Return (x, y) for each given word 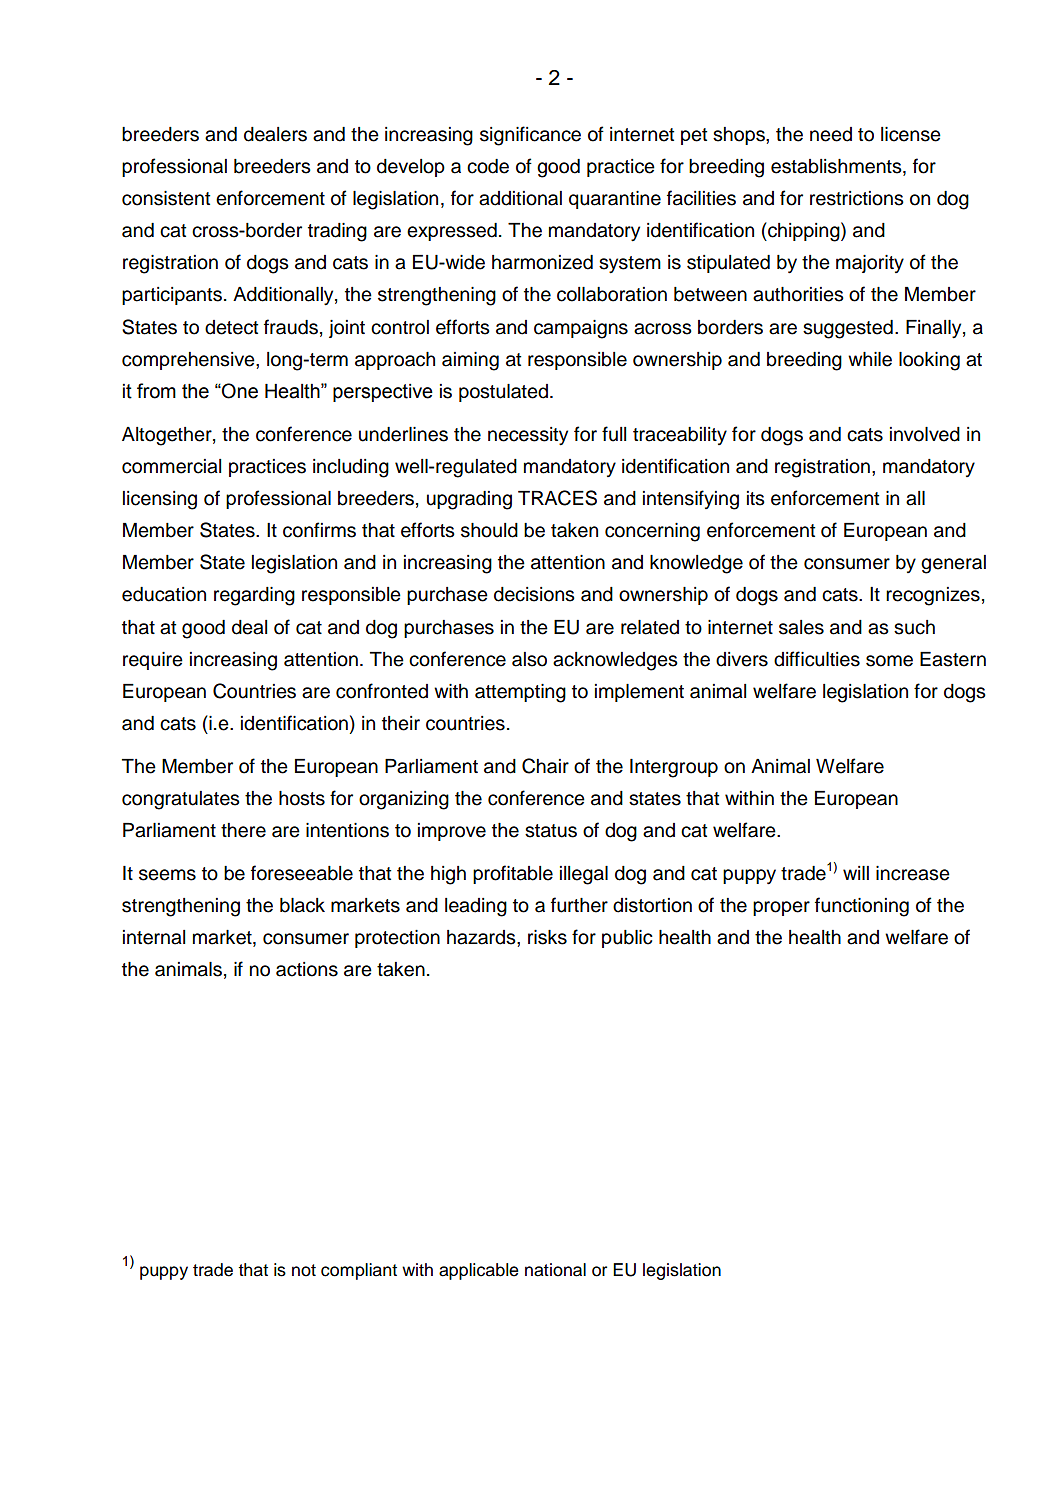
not (304, 1270)
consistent (166, 198)
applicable (478, 1271)
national (555, 1270)
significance (530, 136)
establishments (837, 167)
